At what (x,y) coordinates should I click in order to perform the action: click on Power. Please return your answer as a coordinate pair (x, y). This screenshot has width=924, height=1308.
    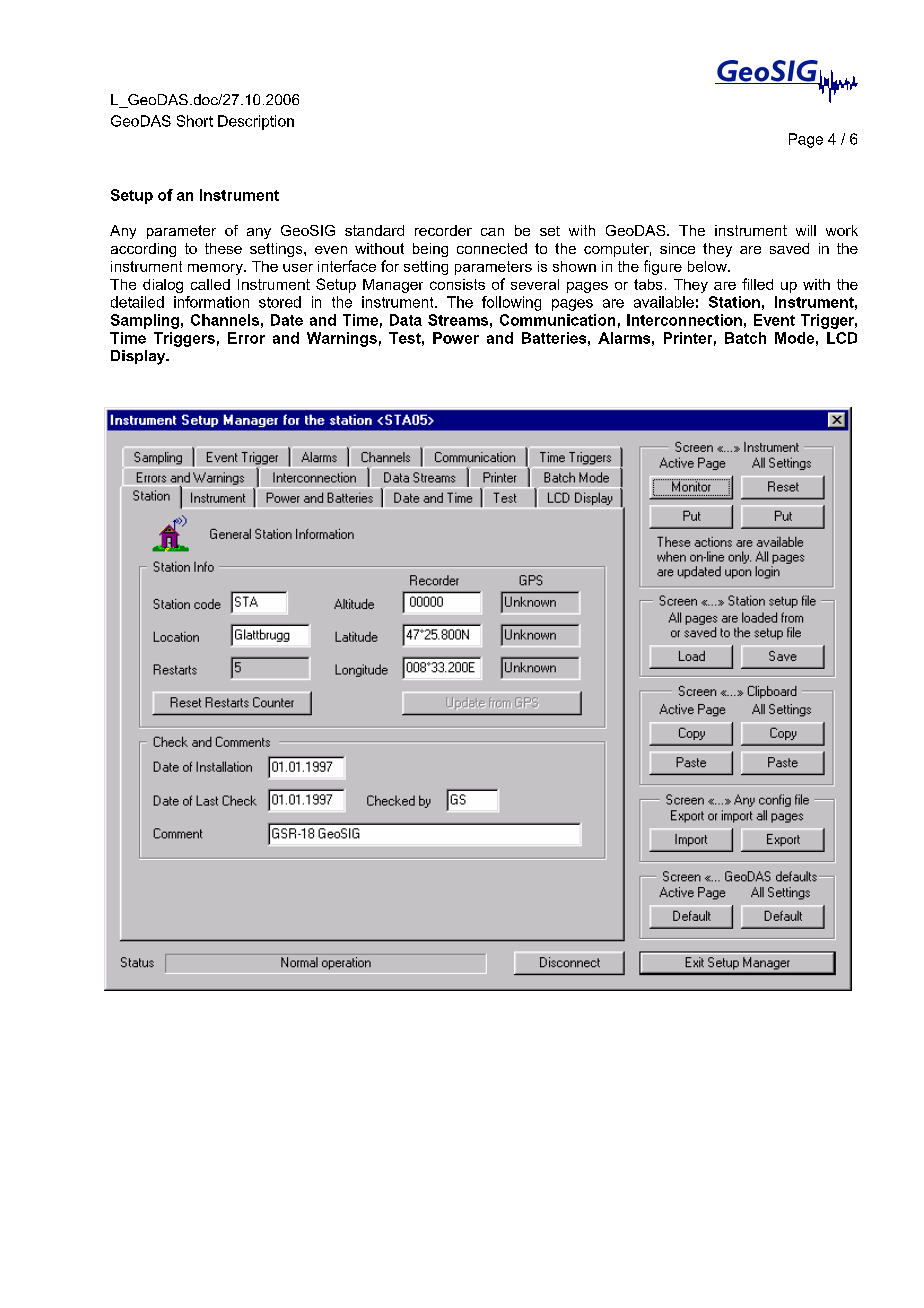
    Looking at the image, I should click on (456, 338).
